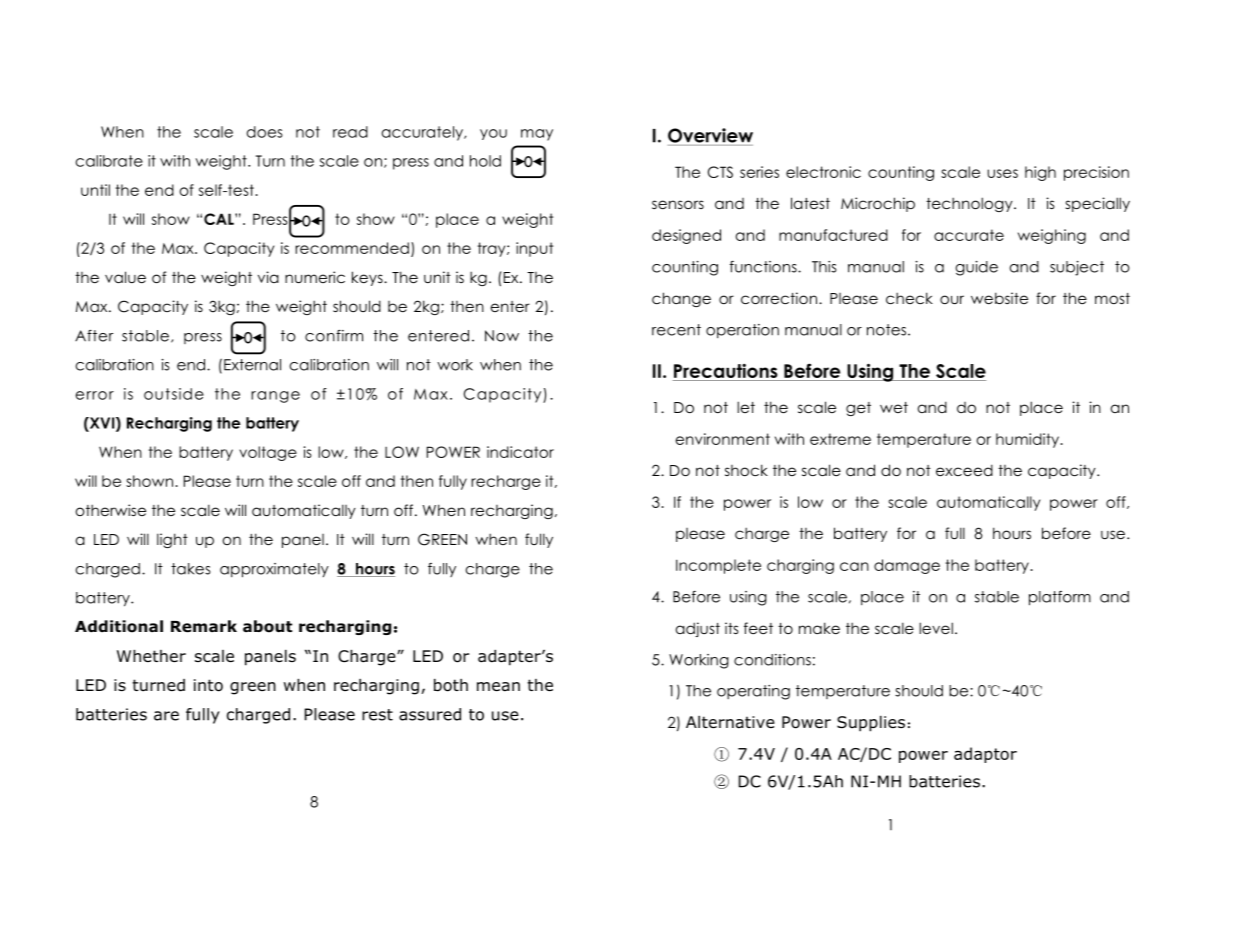  Describe the element at coordinates (268, 453) in the page. I see `voltage` at that location.
